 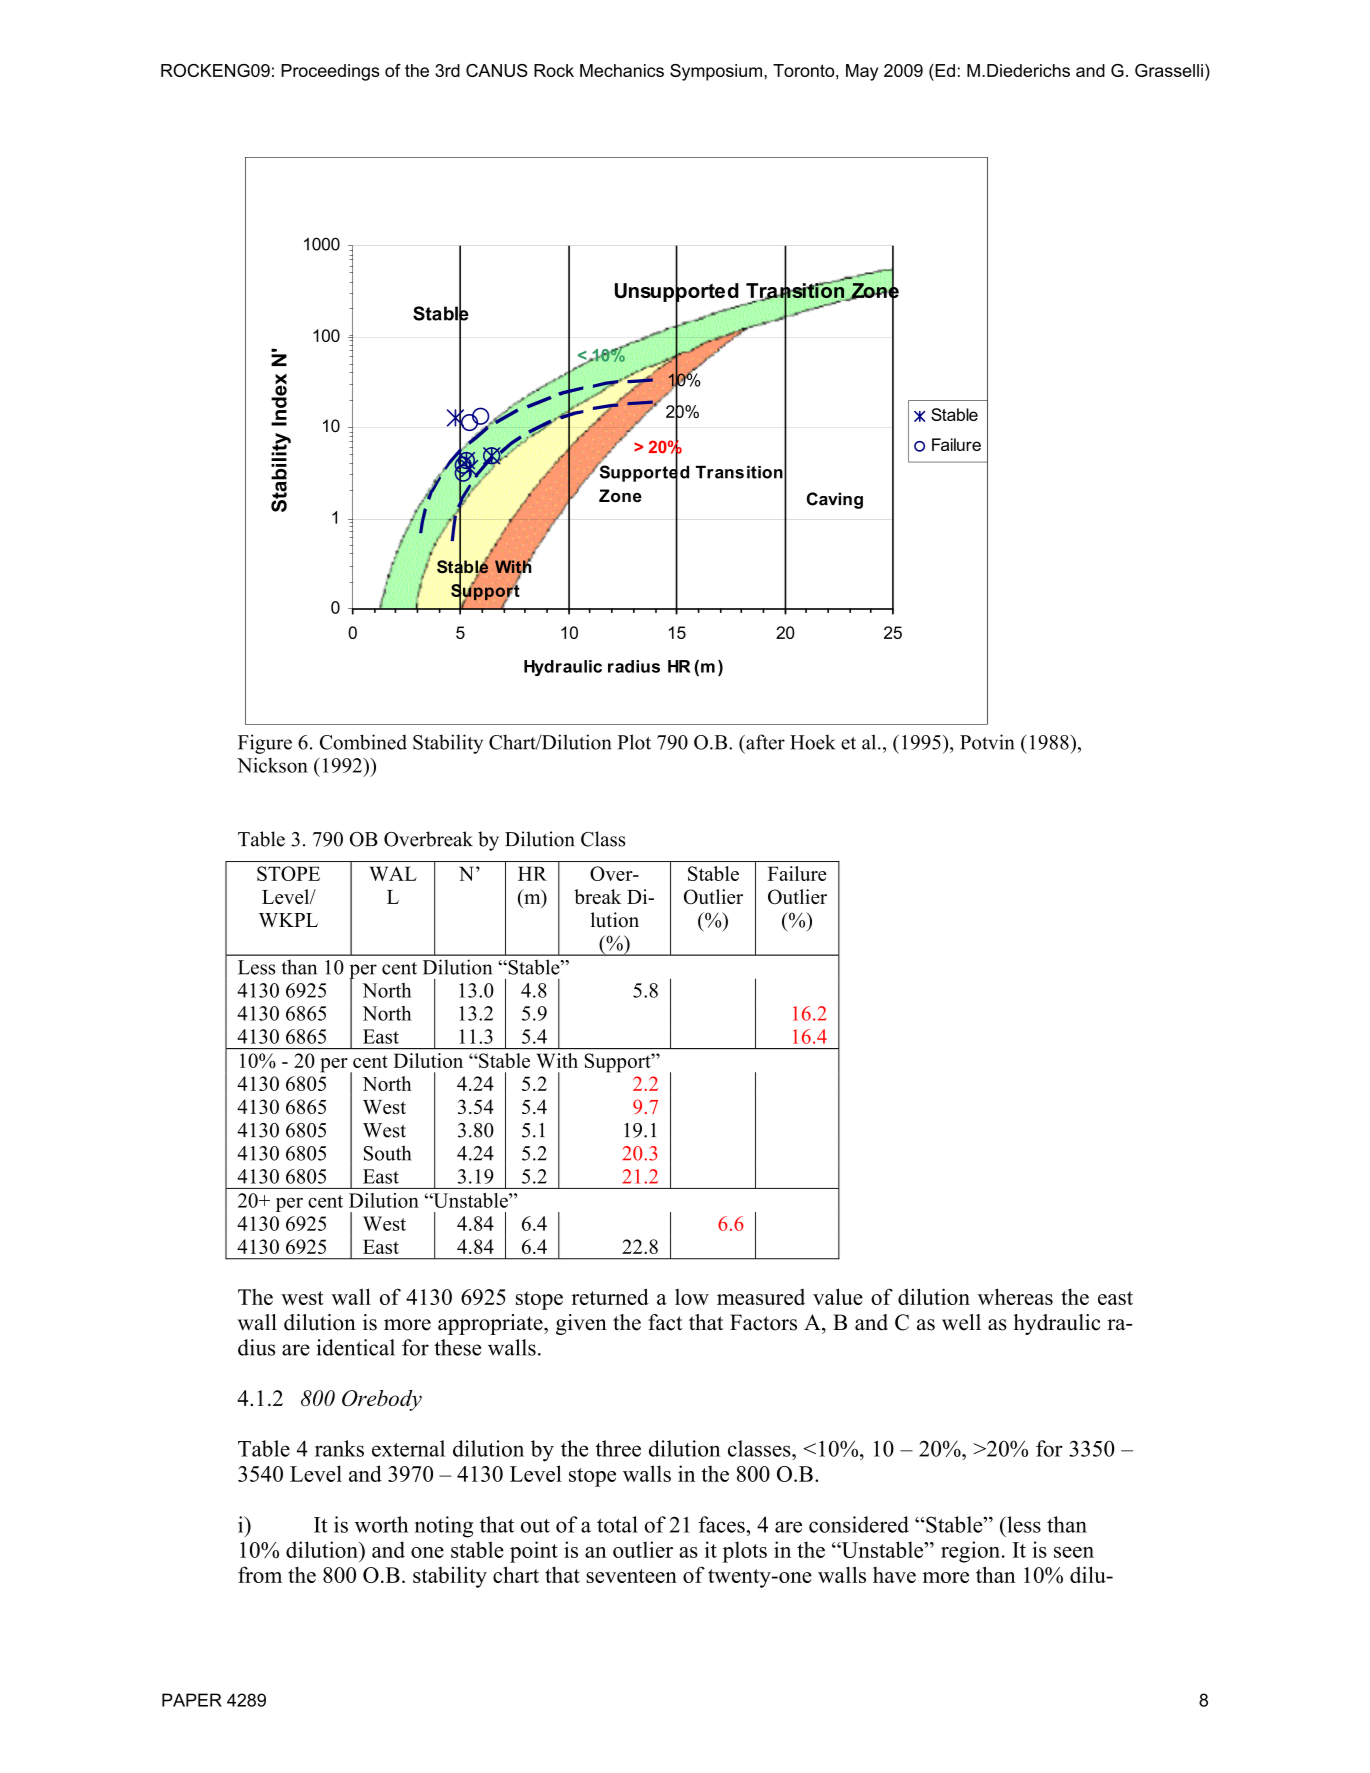 I want to click on from, so click(x=260, y=1574).
